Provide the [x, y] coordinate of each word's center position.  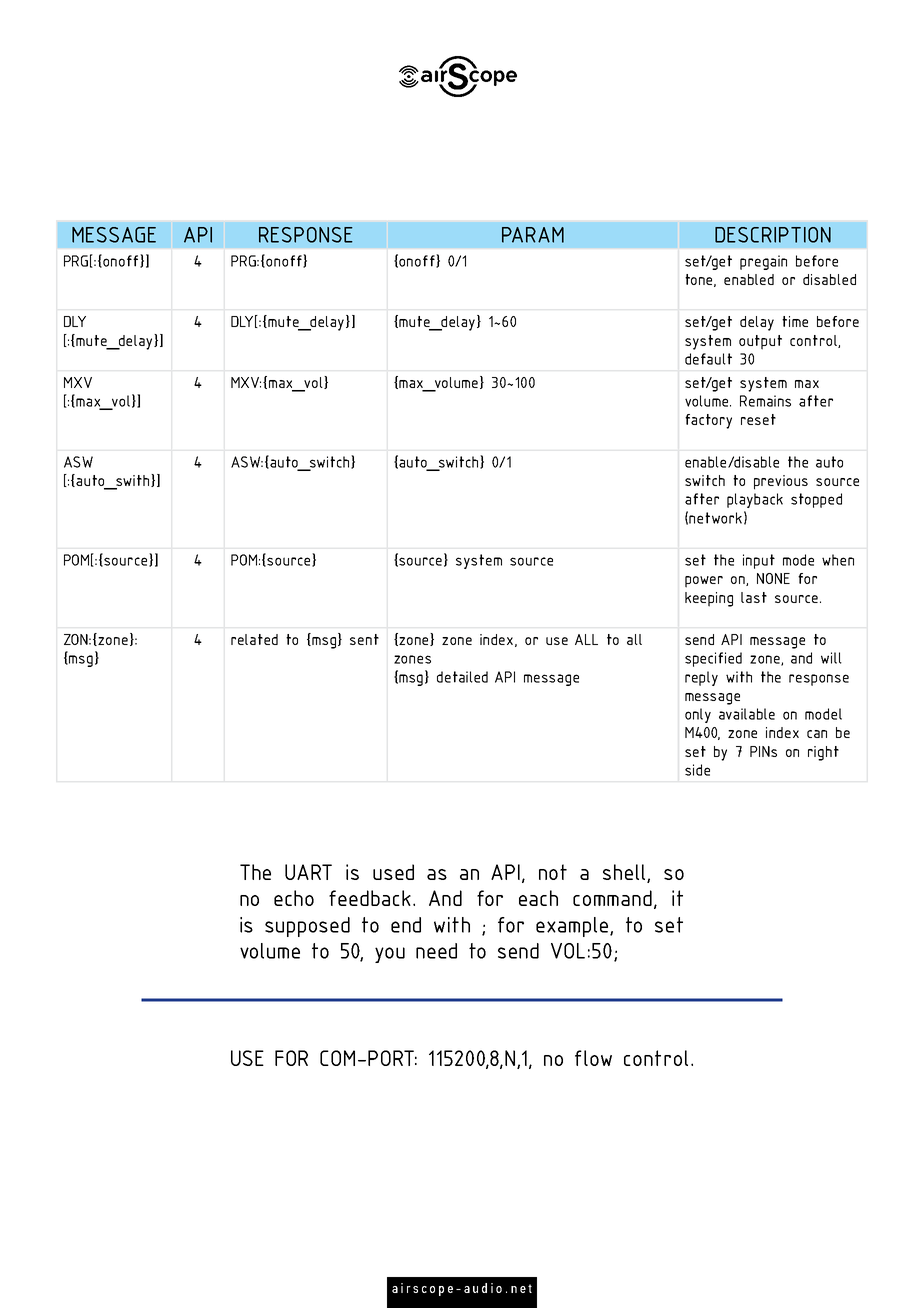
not [553, 872]
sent [364, 639]
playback [755, 500]
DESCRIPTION [773, 235]
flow [593, 1058]
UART [308, 872]
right [823, 753]
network [715, 518]
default [708, 359]
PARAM [533, 235]
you [390, 955]
